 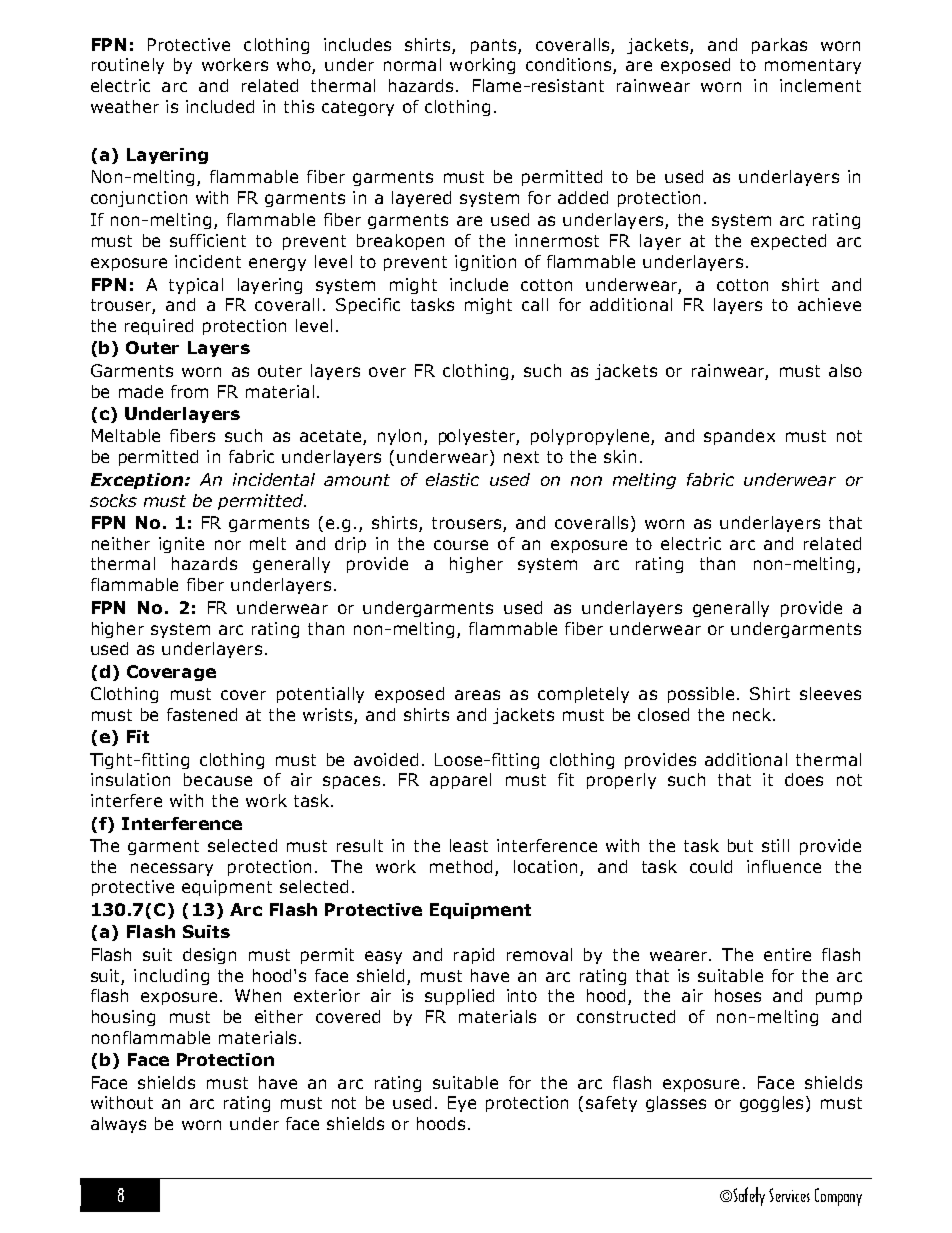 What do you see at coordinates (460, 781) in the page?
I see `apparel` at bounding box center [460, 781].
